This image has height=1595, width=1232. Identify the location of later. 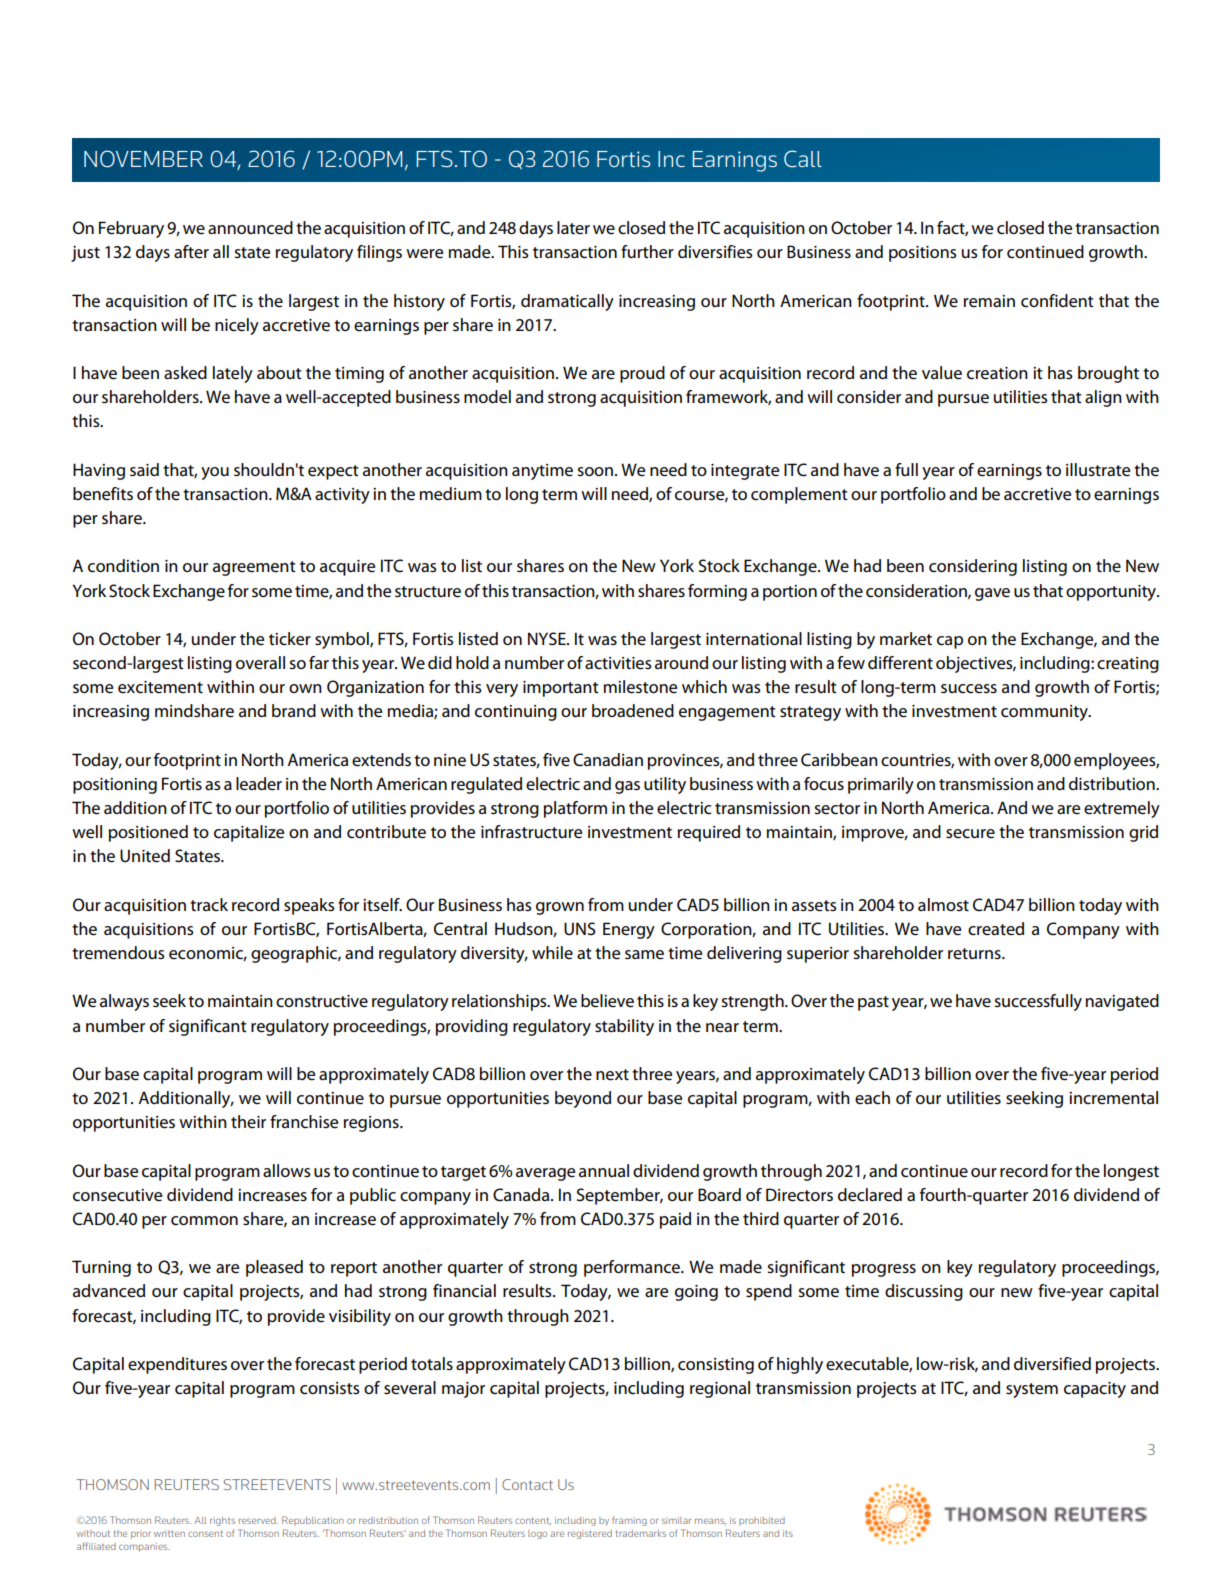
(573, 228).
